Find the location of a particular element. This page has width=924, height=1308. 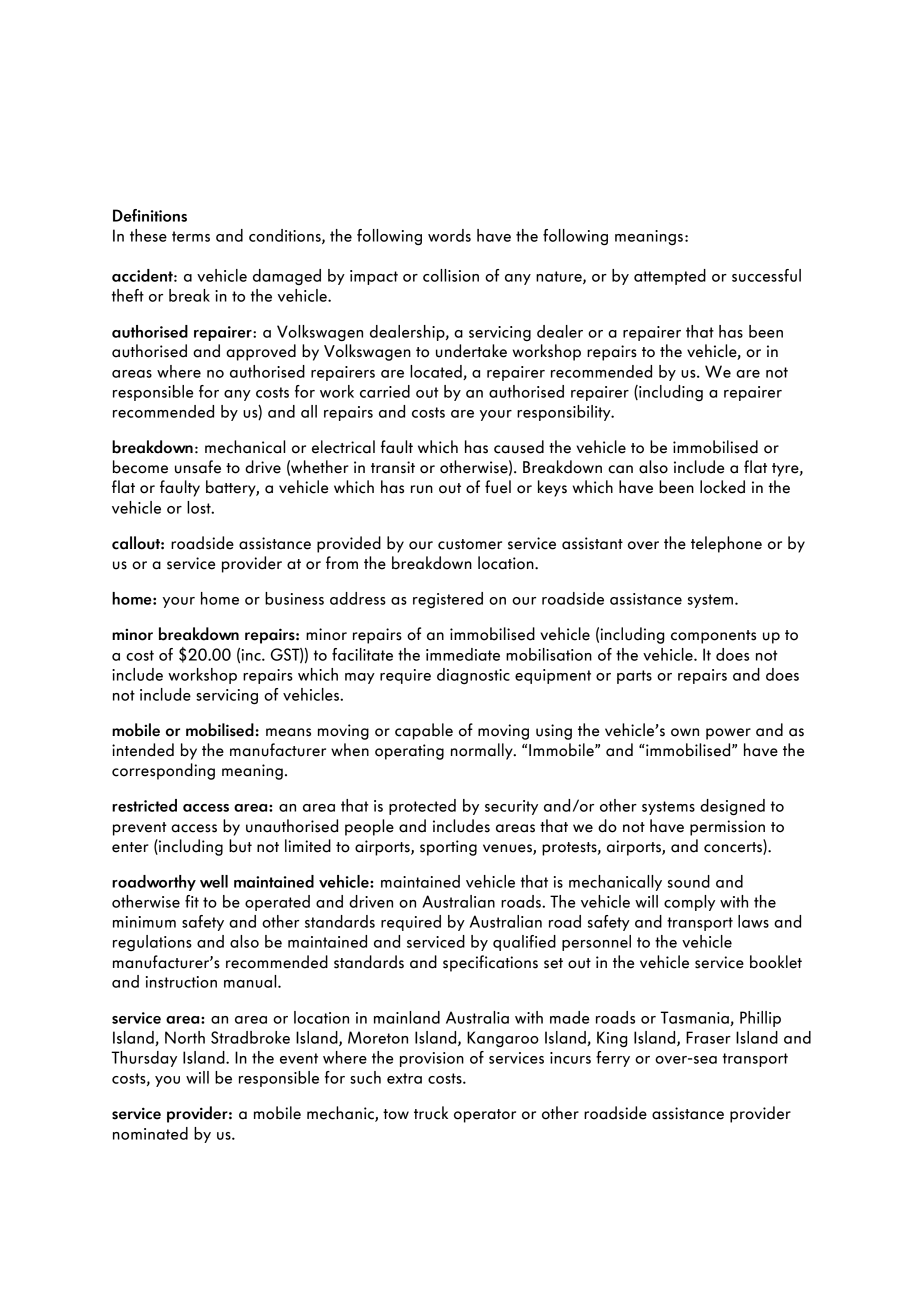

diagnostic is located at coordinates (473, 676).
